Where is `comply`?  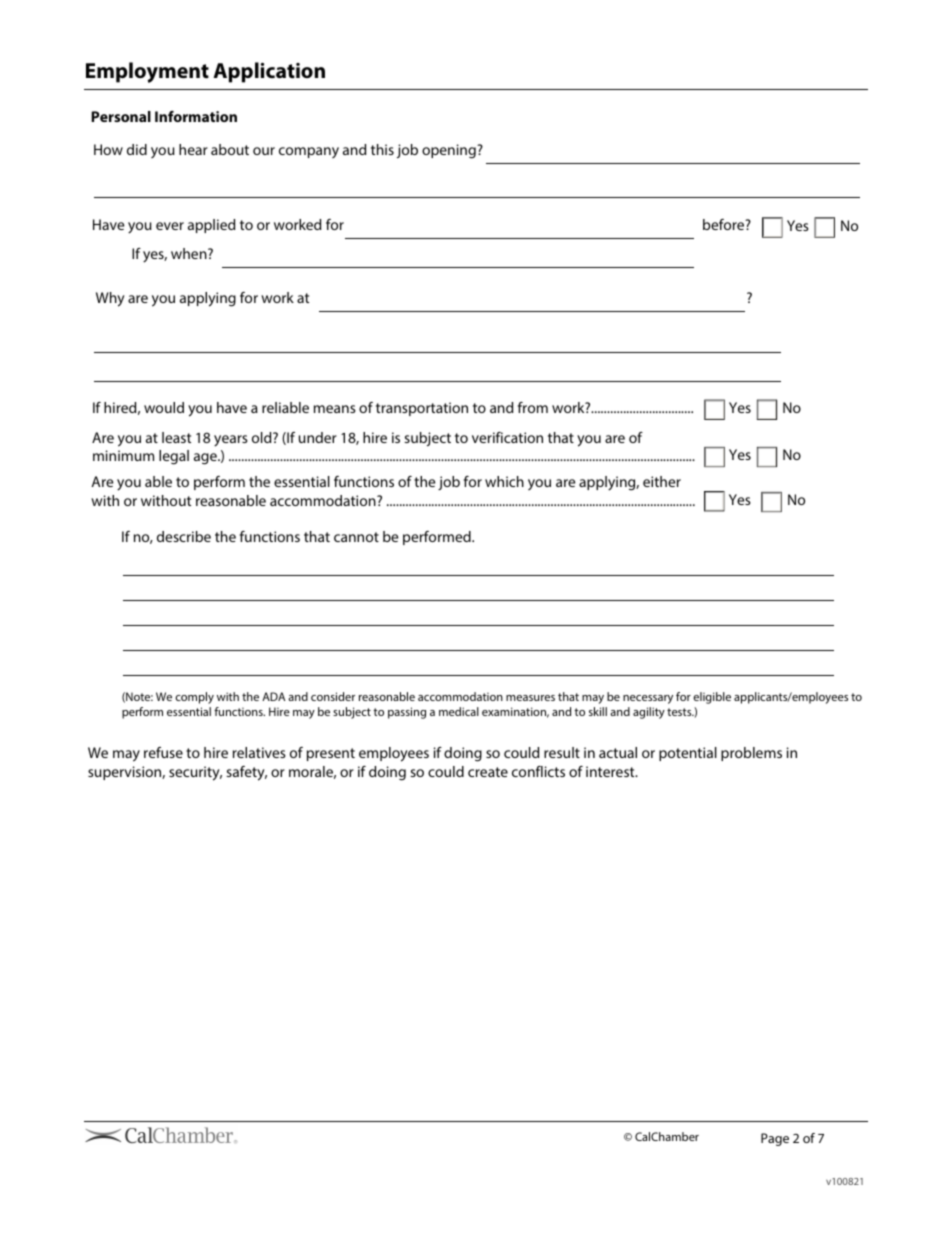
comply is located at coordinates (194, 698).
